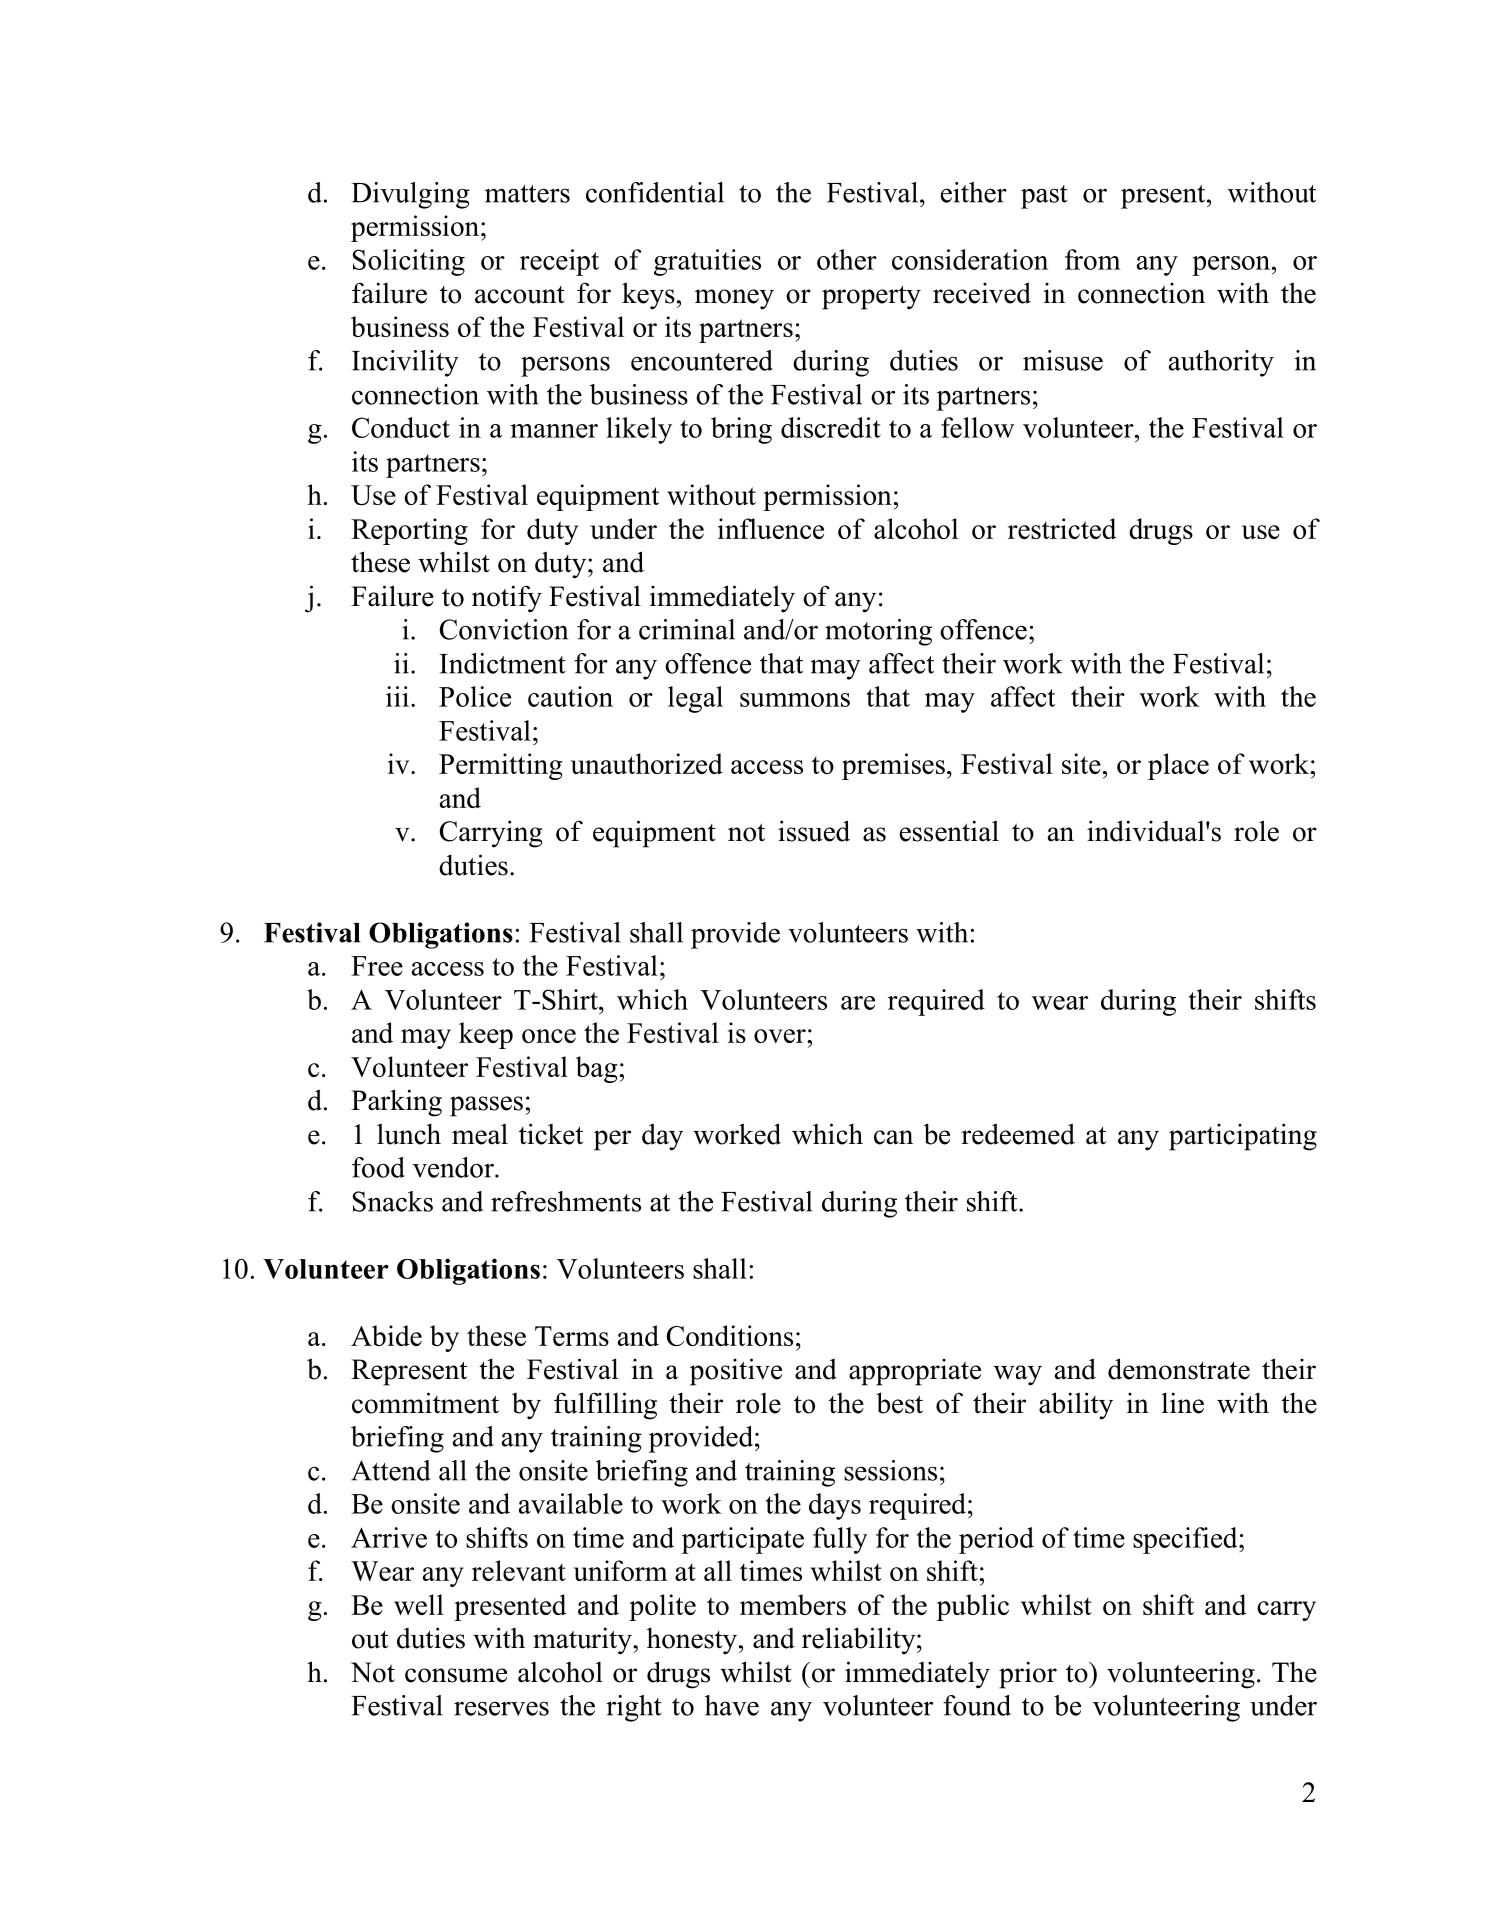 The width and height of the page is (1492, 1930). I want to click on place, so click(1178, 766).
